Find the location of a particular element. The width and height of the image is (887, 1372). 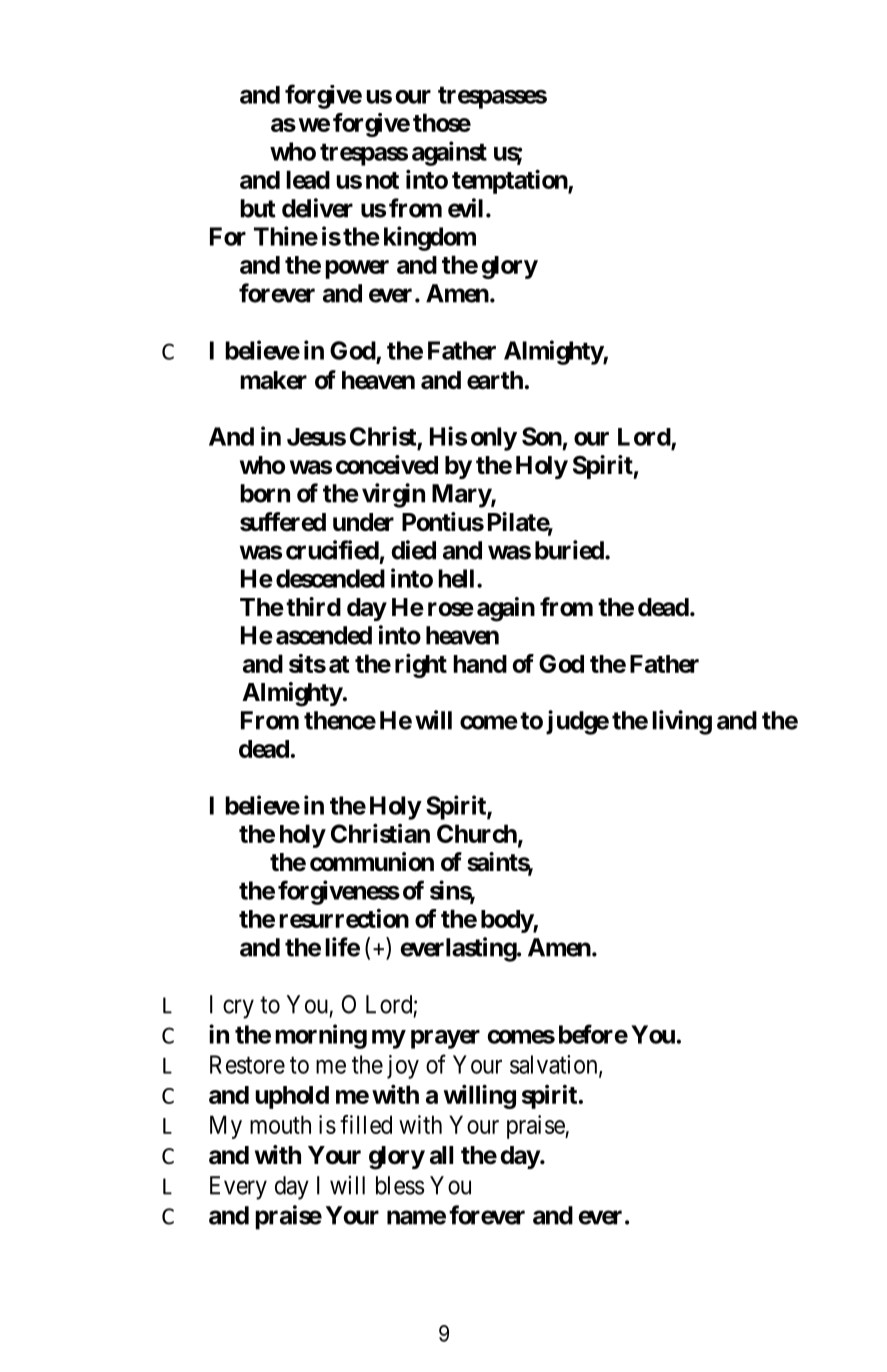

salvation is located at coordinates (555, 1065).
